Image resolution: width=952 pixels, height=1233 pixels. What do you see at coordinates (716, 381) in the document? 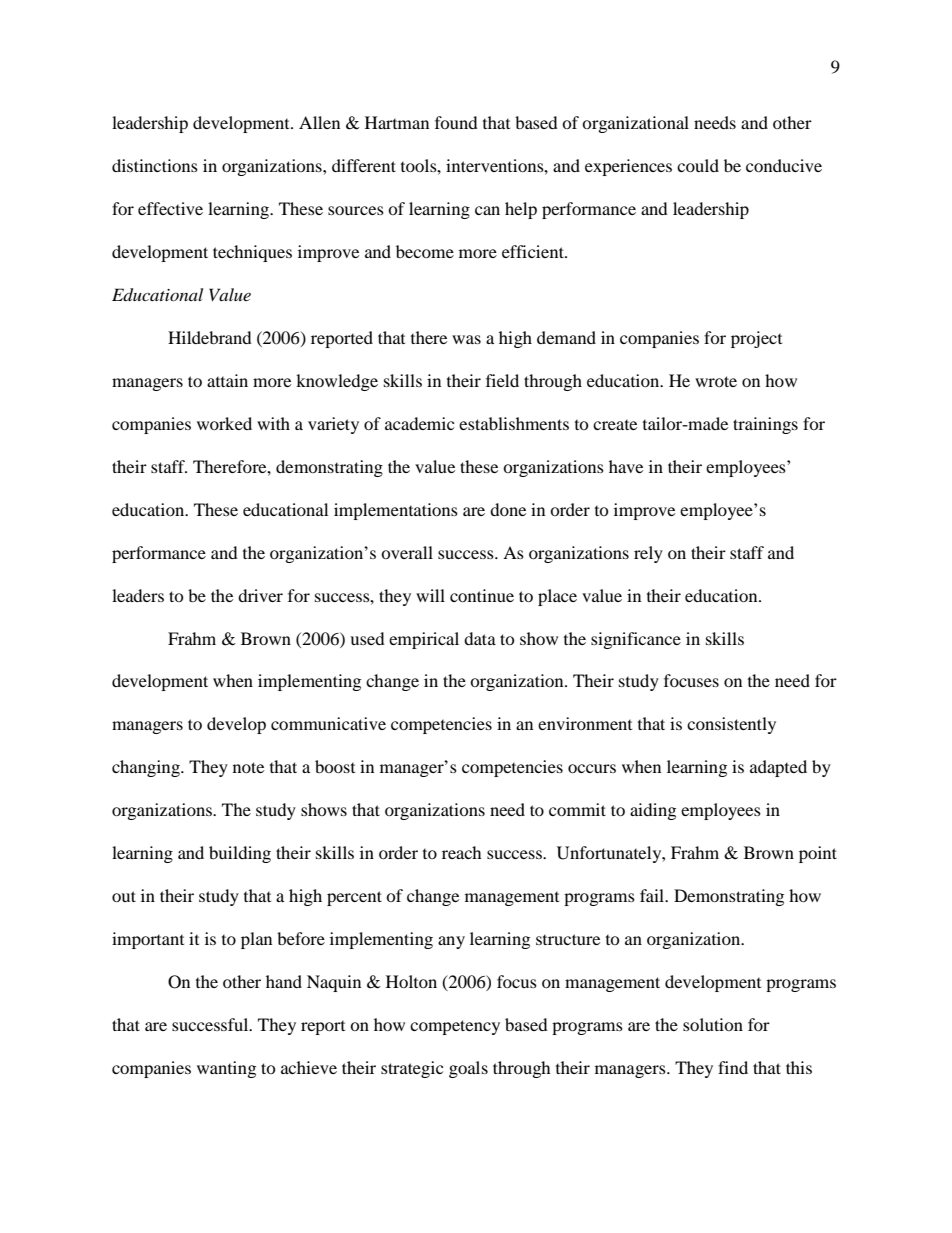
I see `wrote` at bounding box center [716, 381].
